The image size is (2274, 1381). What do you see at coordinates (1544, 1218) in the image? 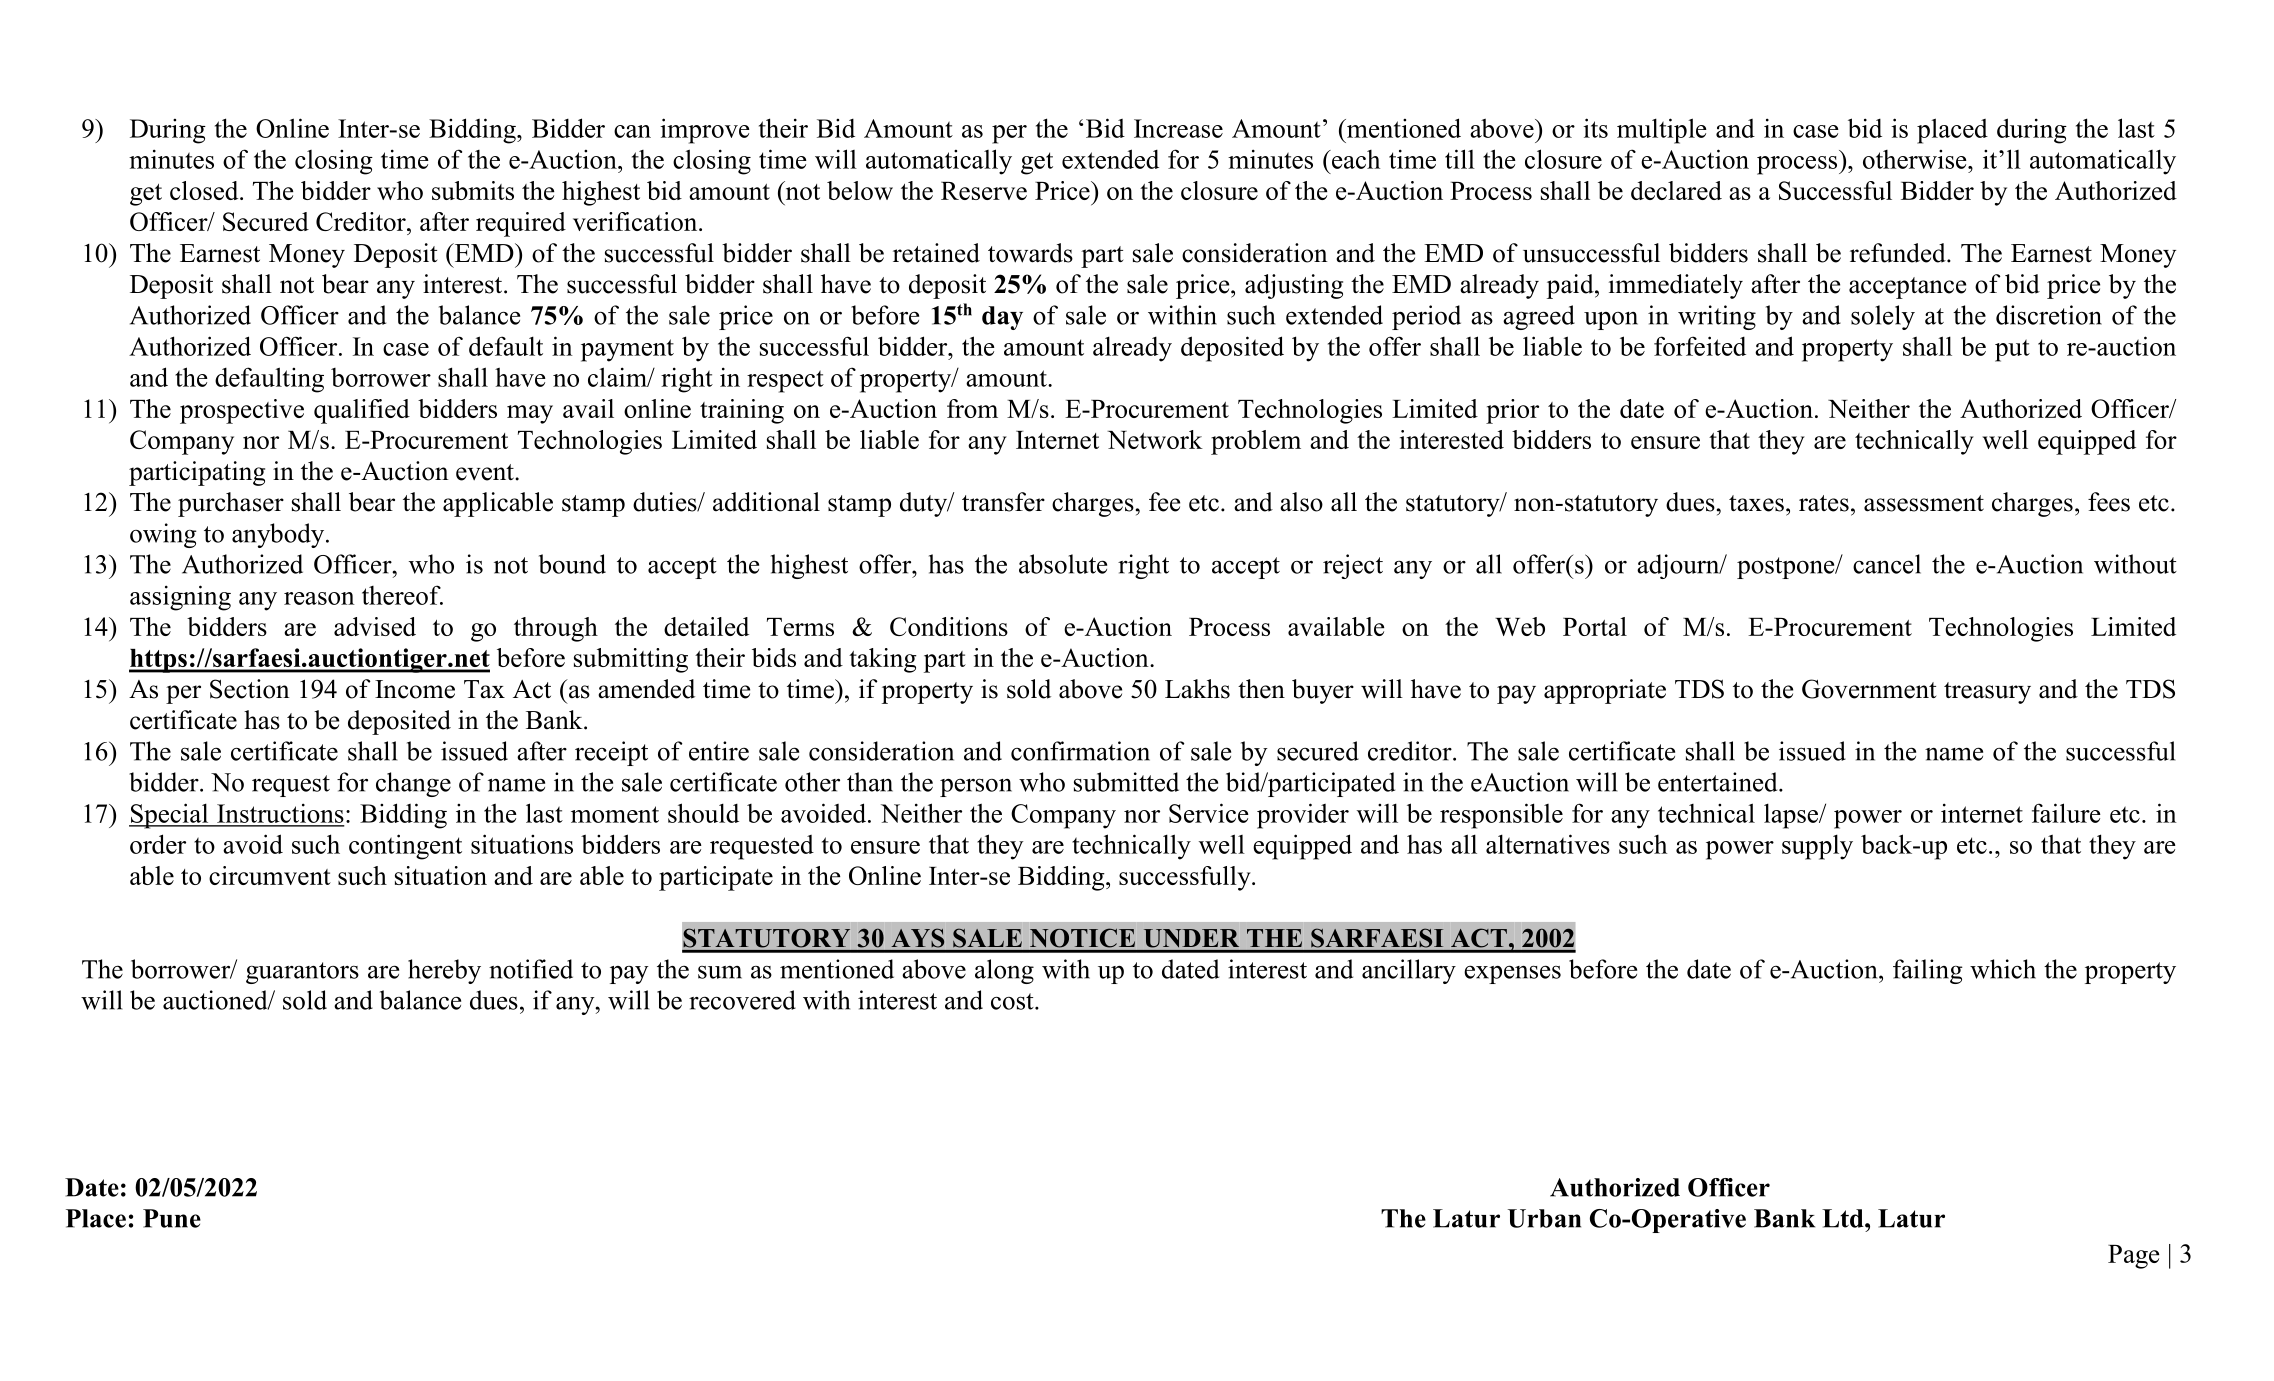
I see `Urban` at bounding box center [1544, 1218].
